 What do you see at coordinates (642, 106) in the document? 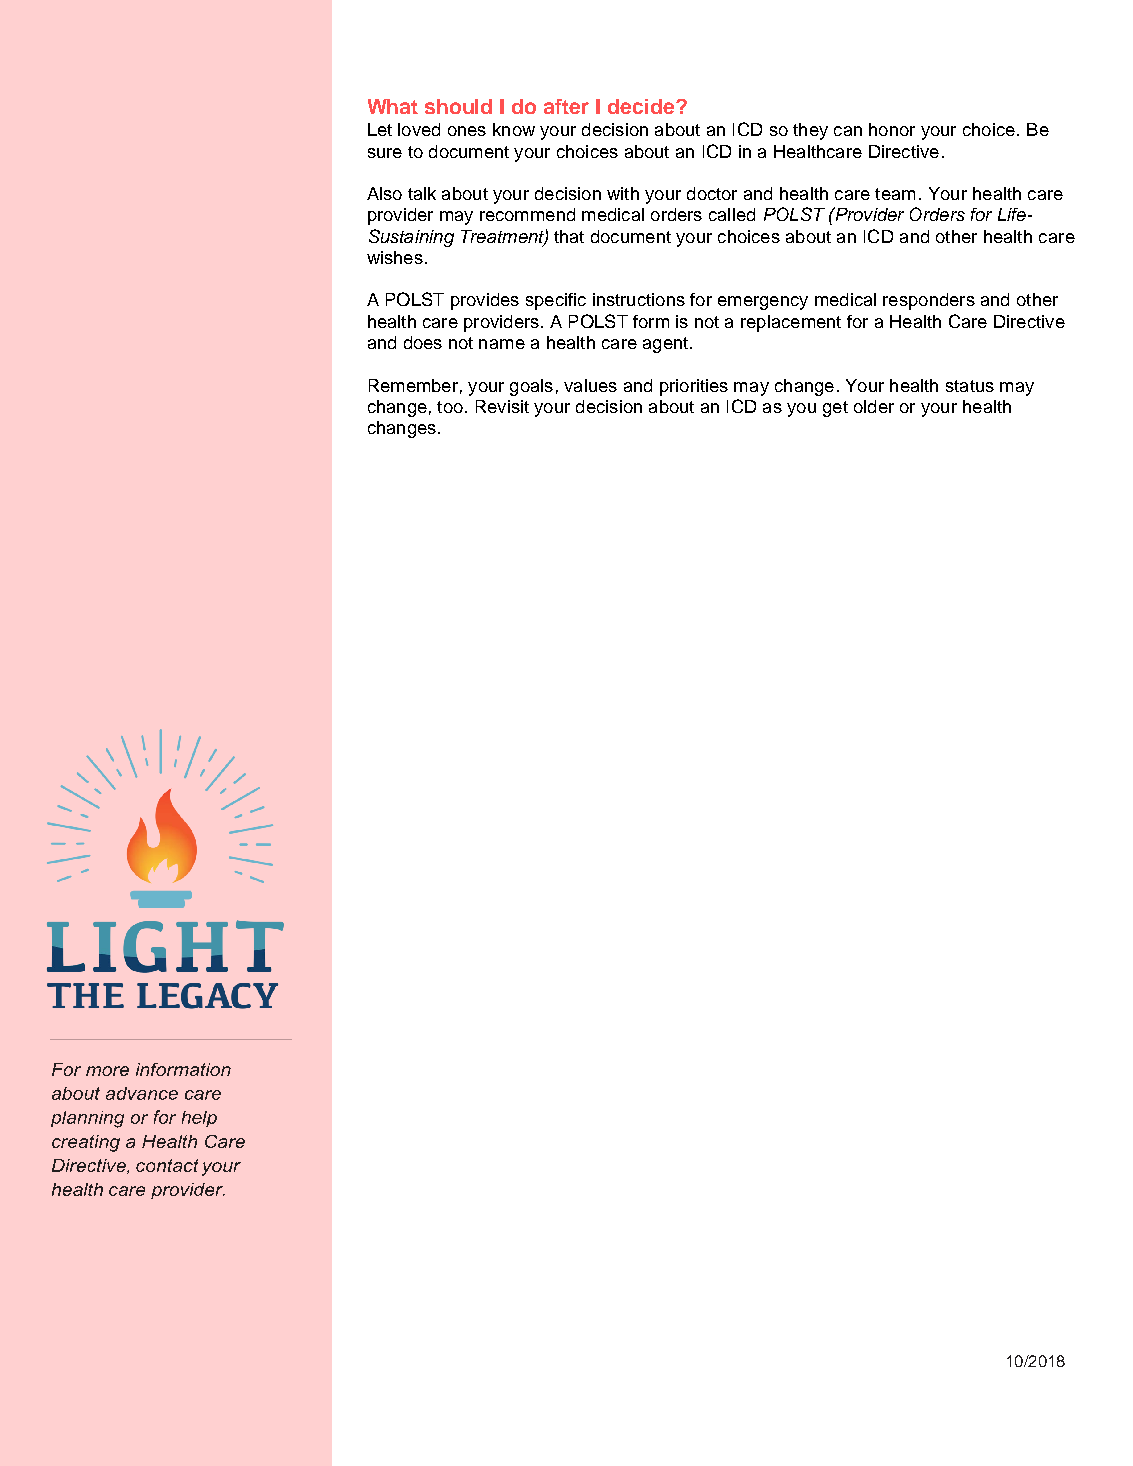
I see `decide` at bounding box center [642, 106].
